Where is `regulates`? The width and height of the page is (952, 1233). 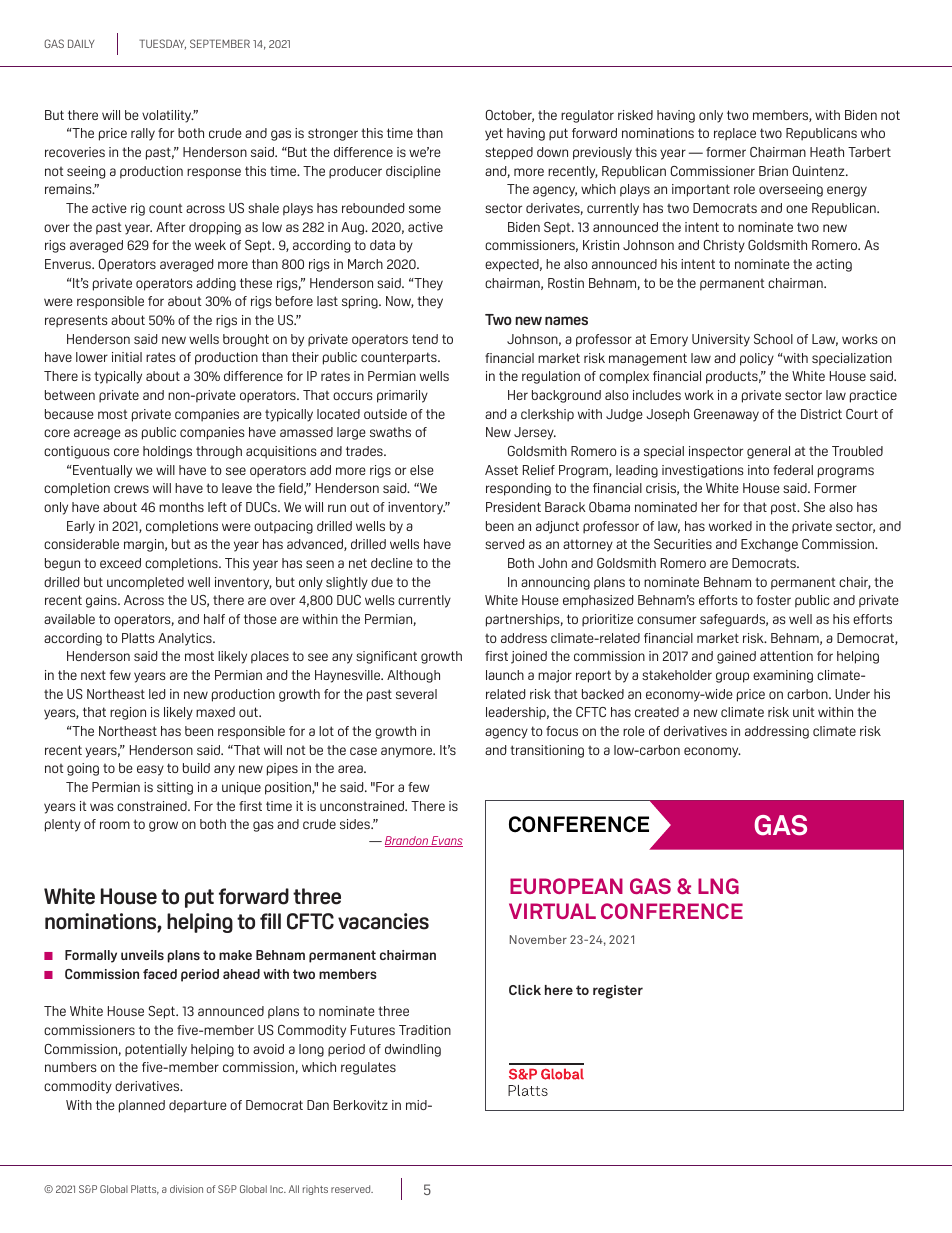
regulates is located at coordinates (368, 1068).
